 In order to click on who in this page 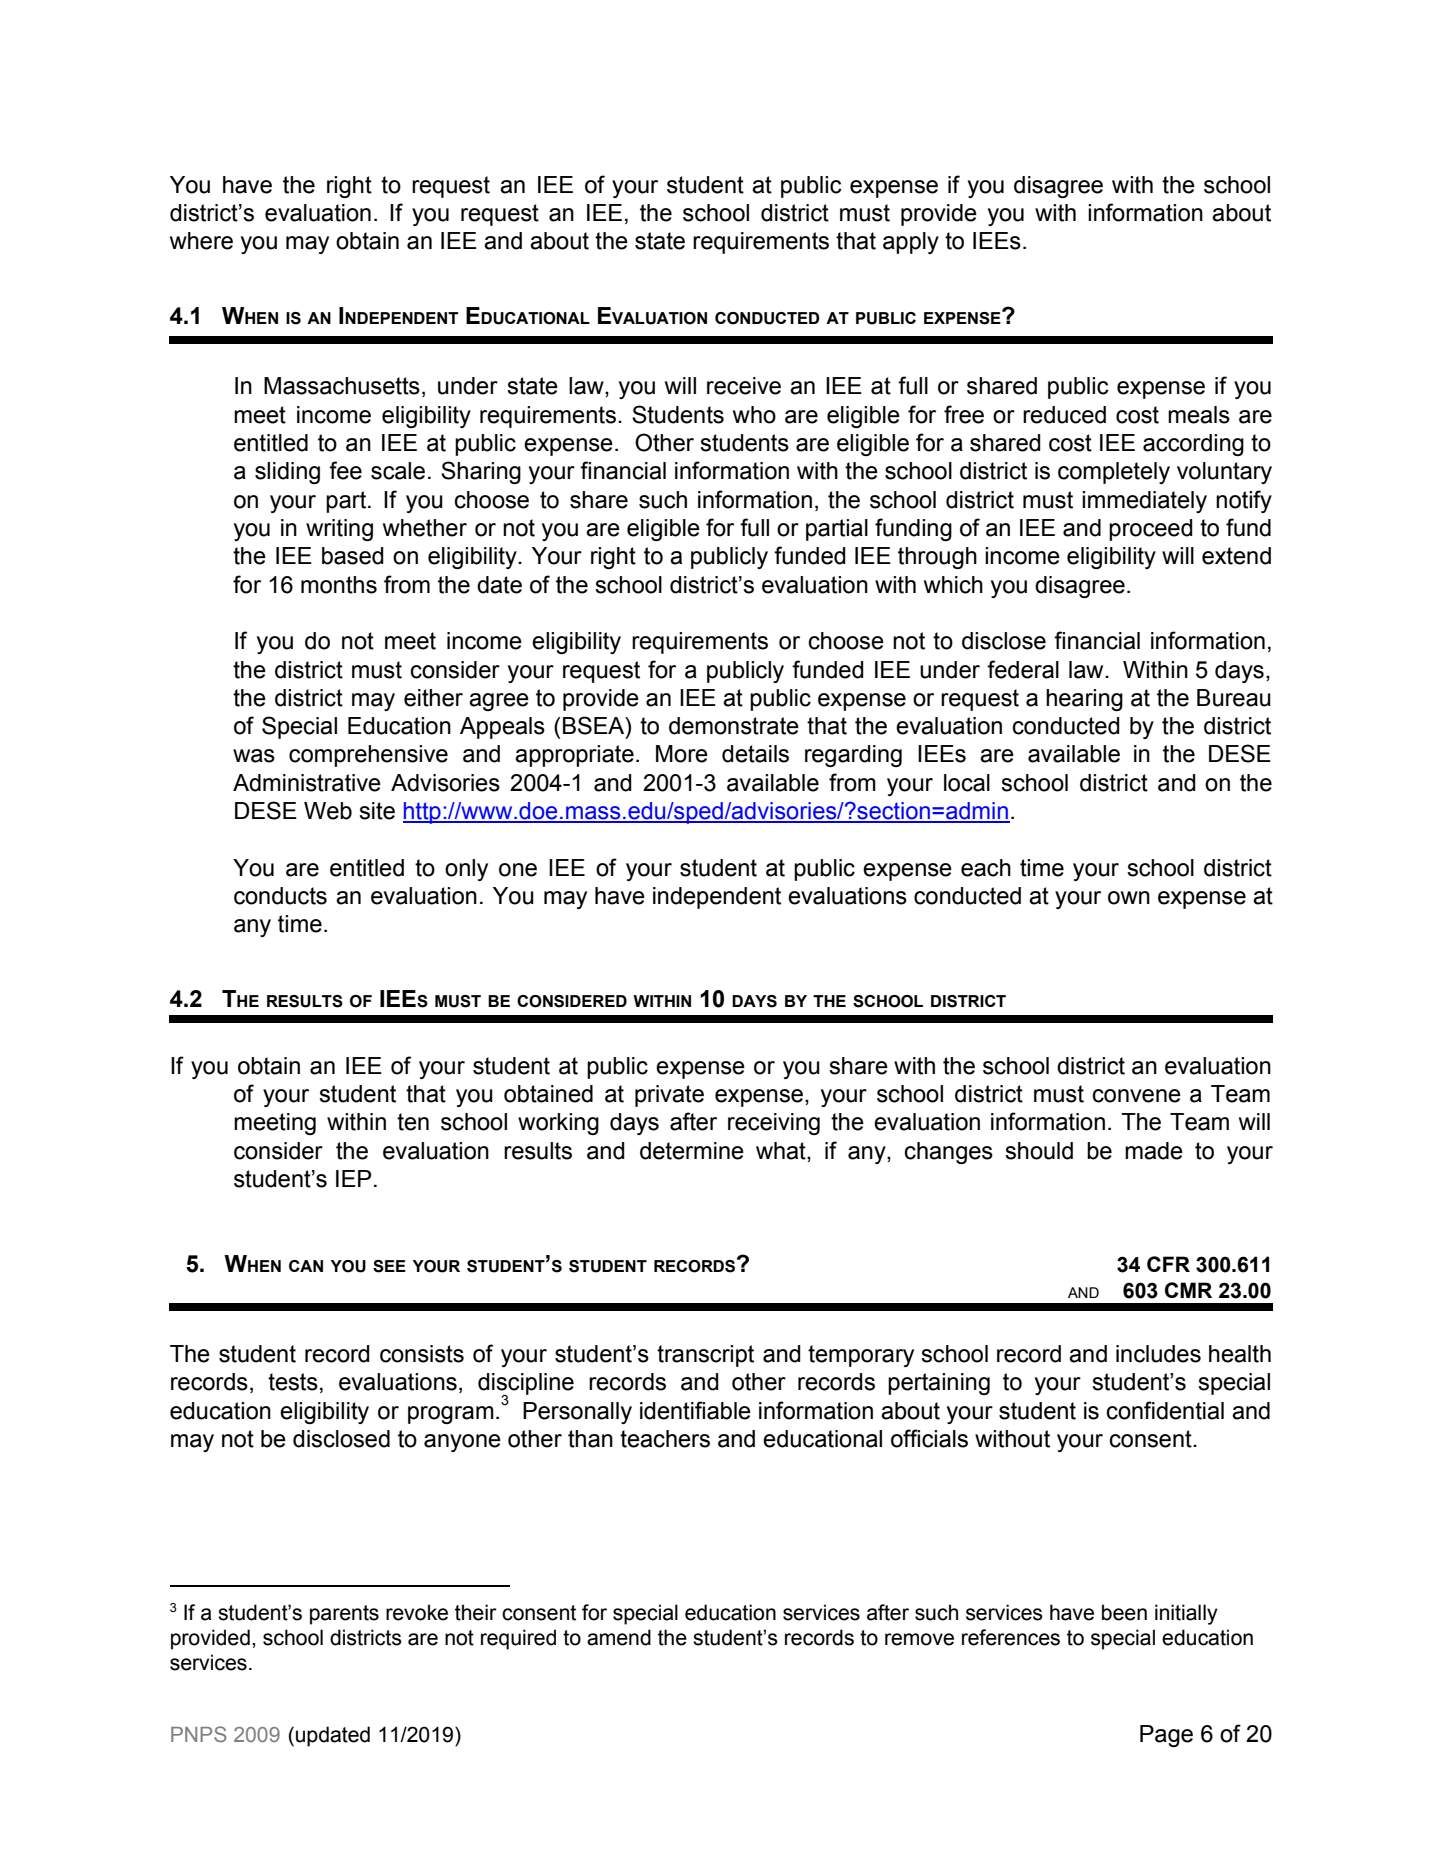, I will do `click(754, 415)`.
